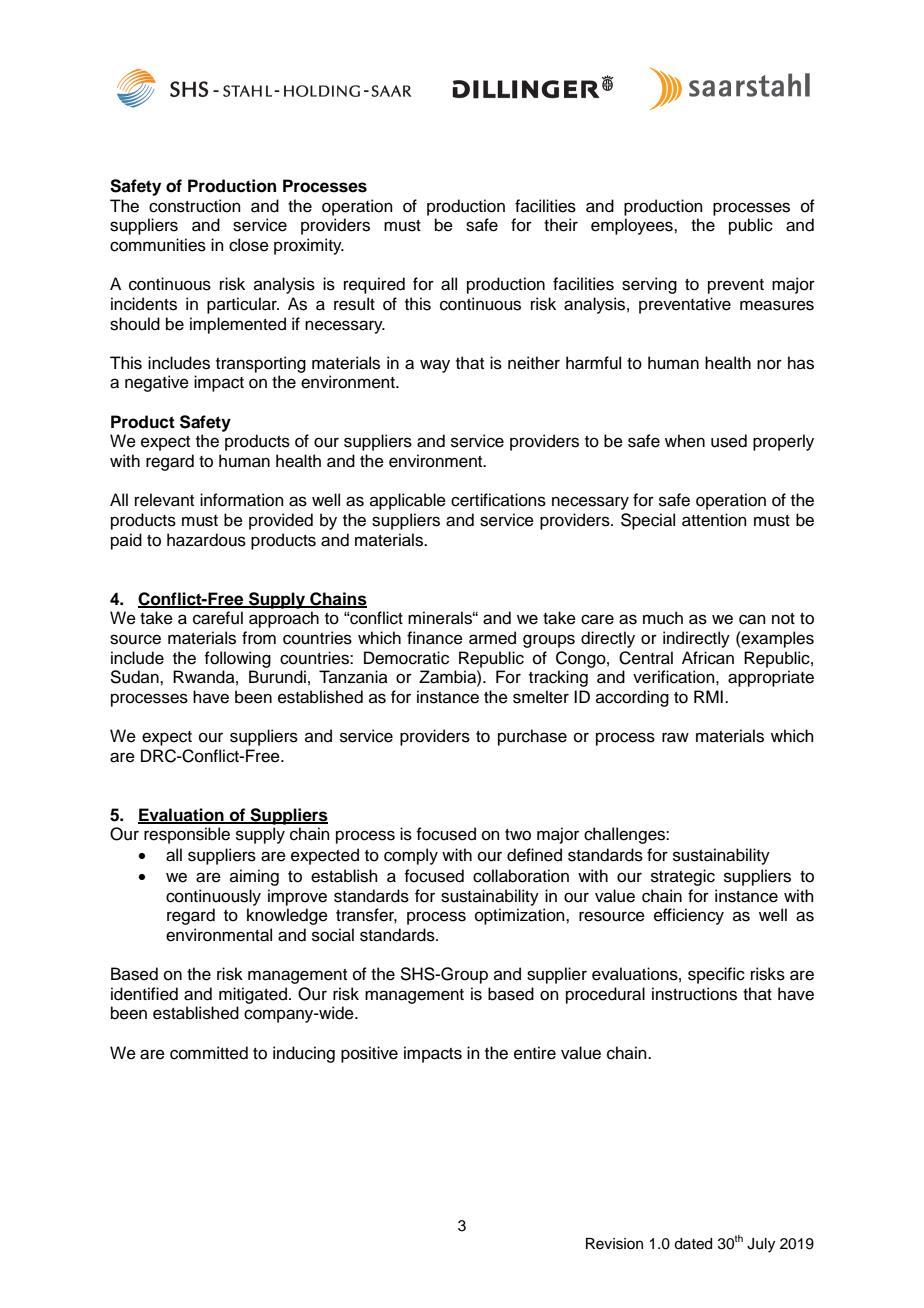 Image resolution: width=924 pixels, height=1308 pixels. Describe the element at coordinates (374, 285) in the screenshot. I see `required` at that location.
